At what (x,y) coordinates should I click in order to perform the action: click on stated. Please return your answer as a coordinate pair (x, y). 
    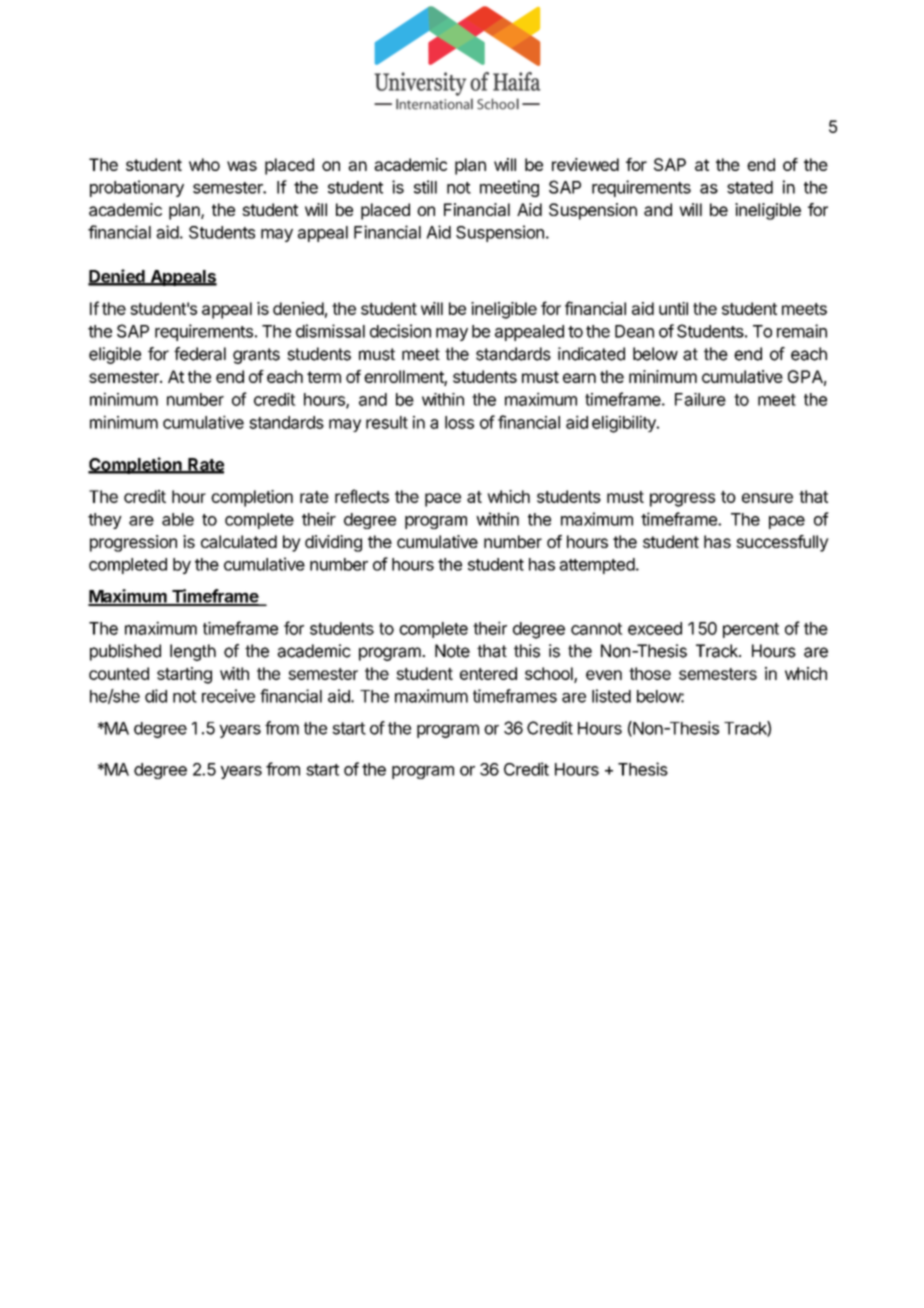
    Looking at the image, I should click on (750, 187).
